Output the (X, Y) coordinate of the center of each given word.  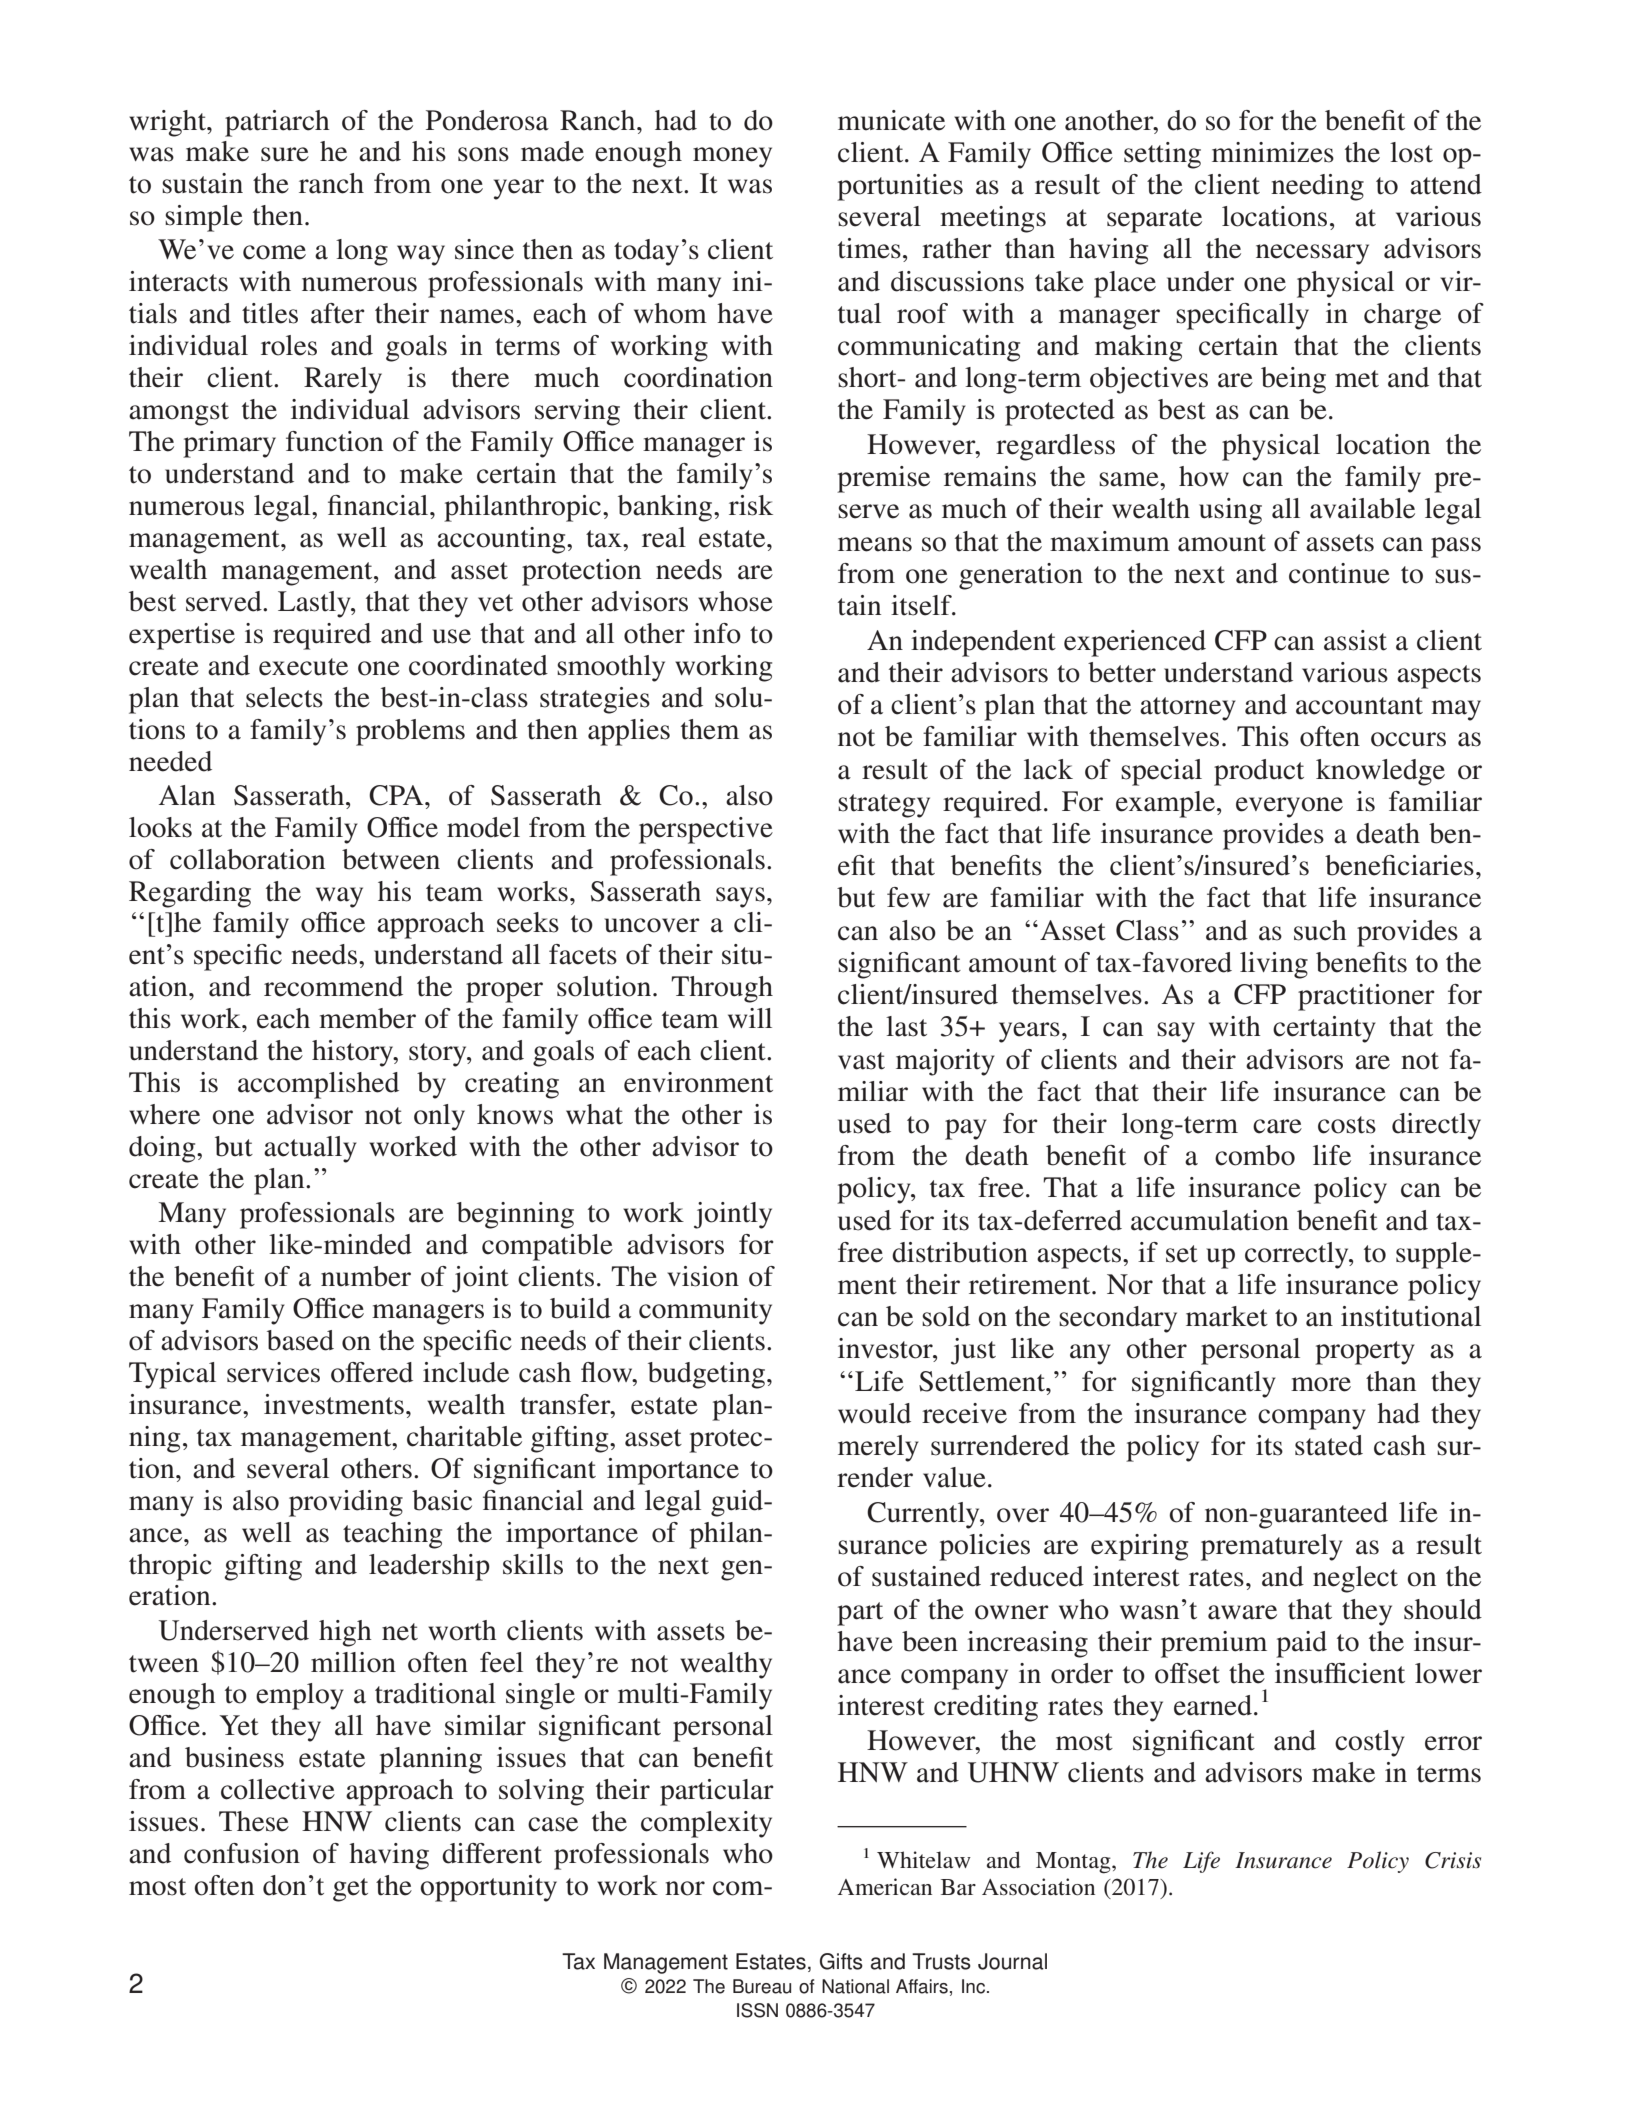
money (732, 157)
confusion (242, 1853)
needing (1317, 187)
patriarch (277, 123)
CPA (397, 795)
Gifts (841, 1961)
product (1259, 772)
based (300, 1340)
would (874, 1413)
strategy (884, 806)
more (1321, 1384)
